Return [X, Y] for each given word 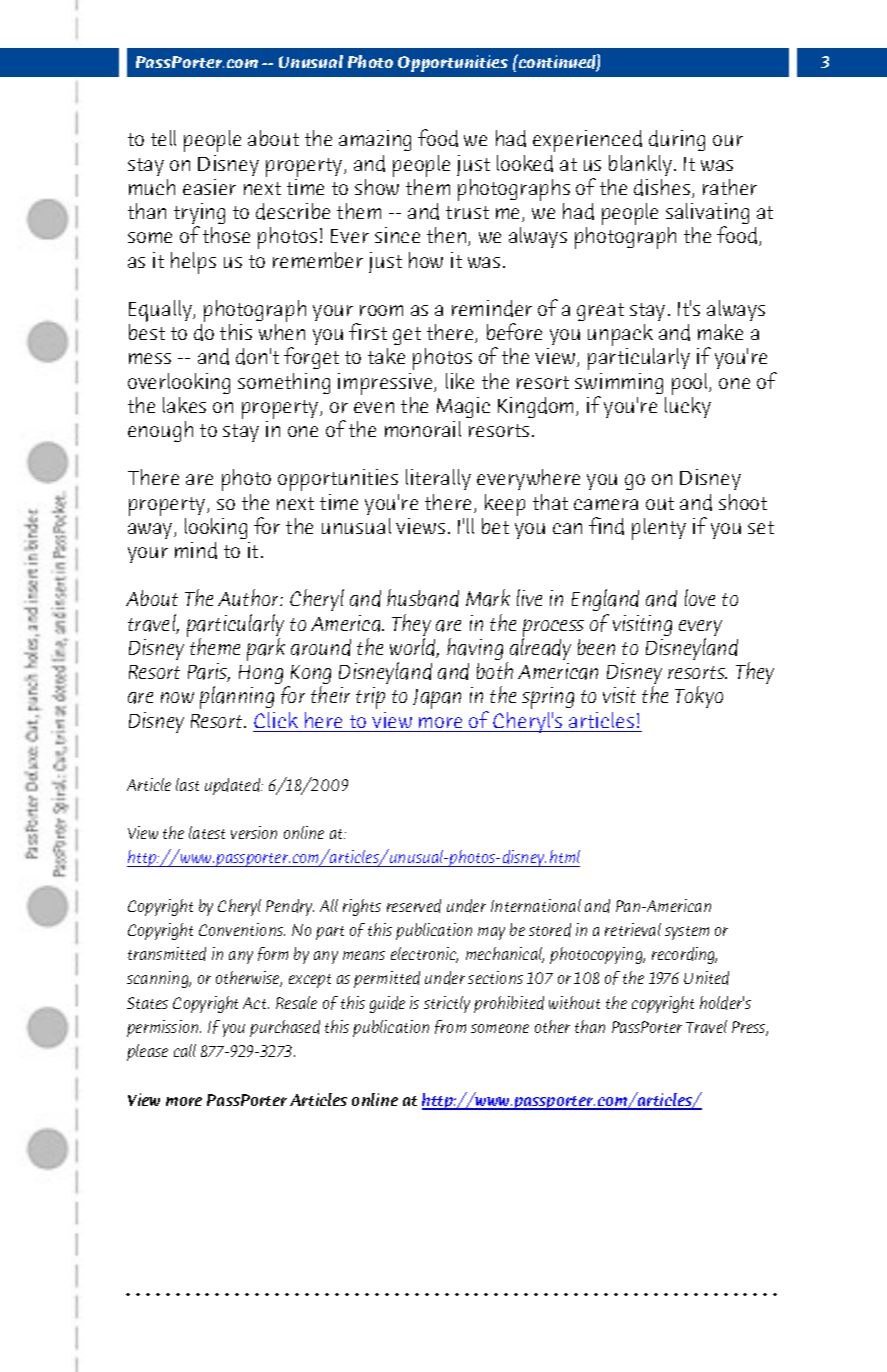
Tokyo [699, 697]
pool [691, 384]
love [700, 597]
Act [256, 1003]
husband [423, 598]
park [266, 649]
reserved [414, 906]
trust [467, 212]
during [677, 140]
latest [207, 832]
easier [209, 187]
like [460, 381]
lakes [184, 405]
